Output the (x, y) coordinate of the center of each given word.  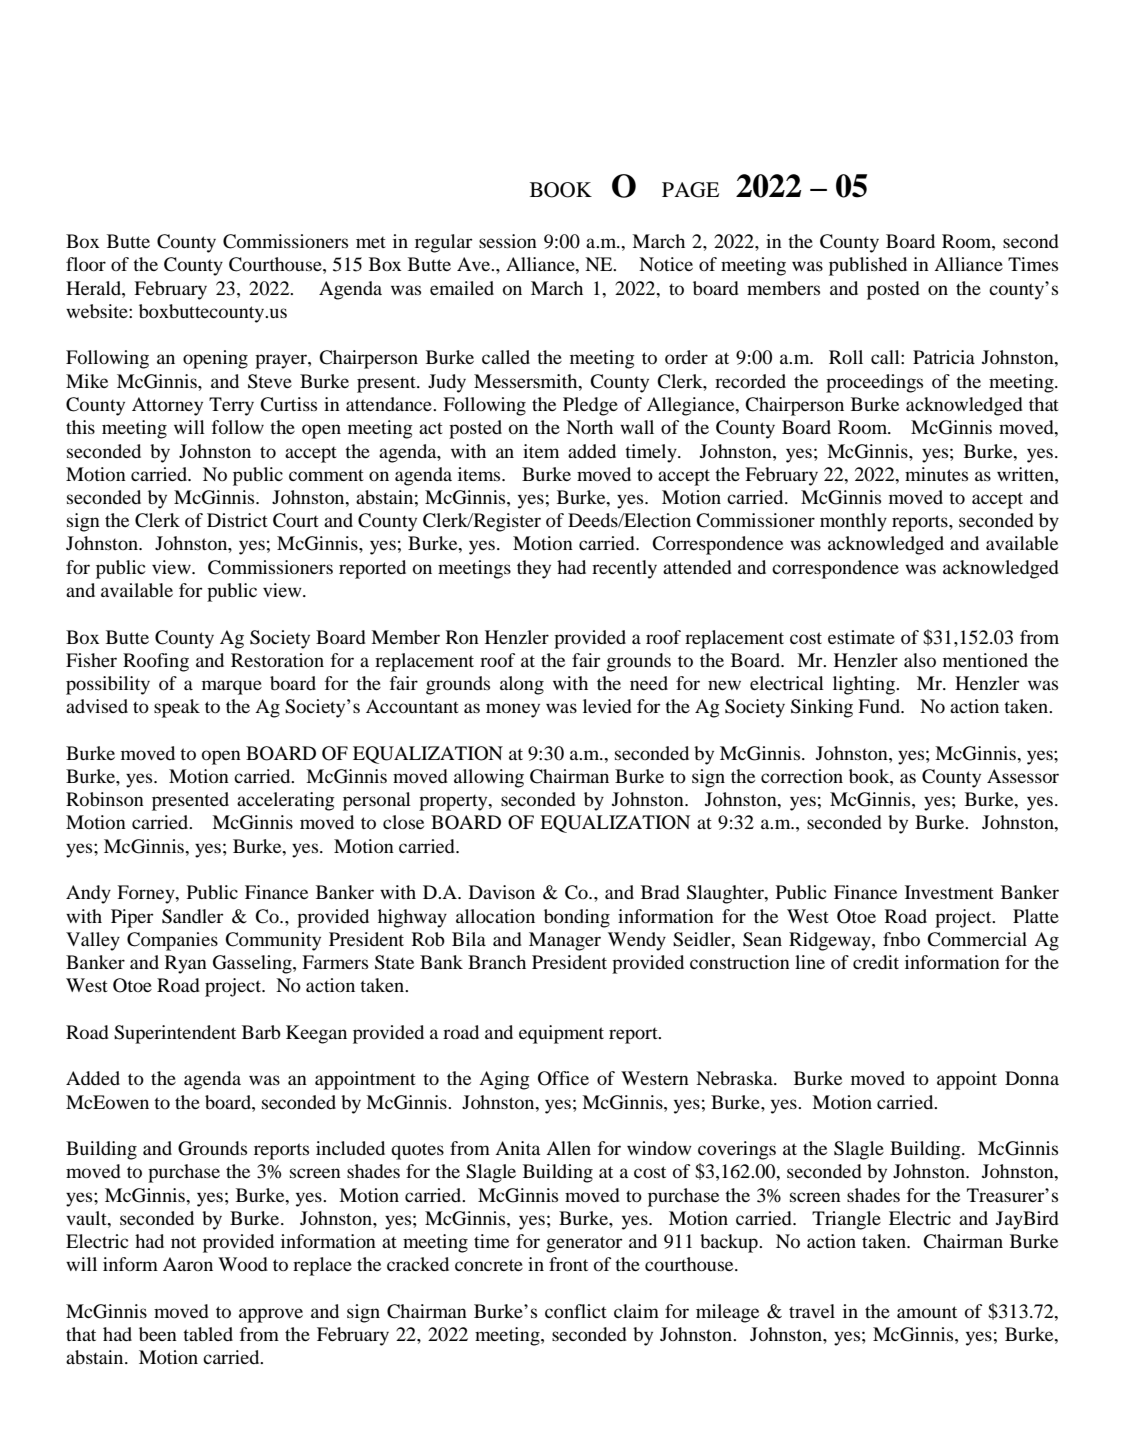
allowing (489, 778)
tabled (208, 1334)
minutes (936, 474)
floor (86, 264)
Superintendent (175, 1034)
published (868, 266)
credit (876, 962)
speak (177, 708)
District (237, 520)
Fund (880, 706)
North (589, 427)
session (508, 241)
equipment (561, 1034)
